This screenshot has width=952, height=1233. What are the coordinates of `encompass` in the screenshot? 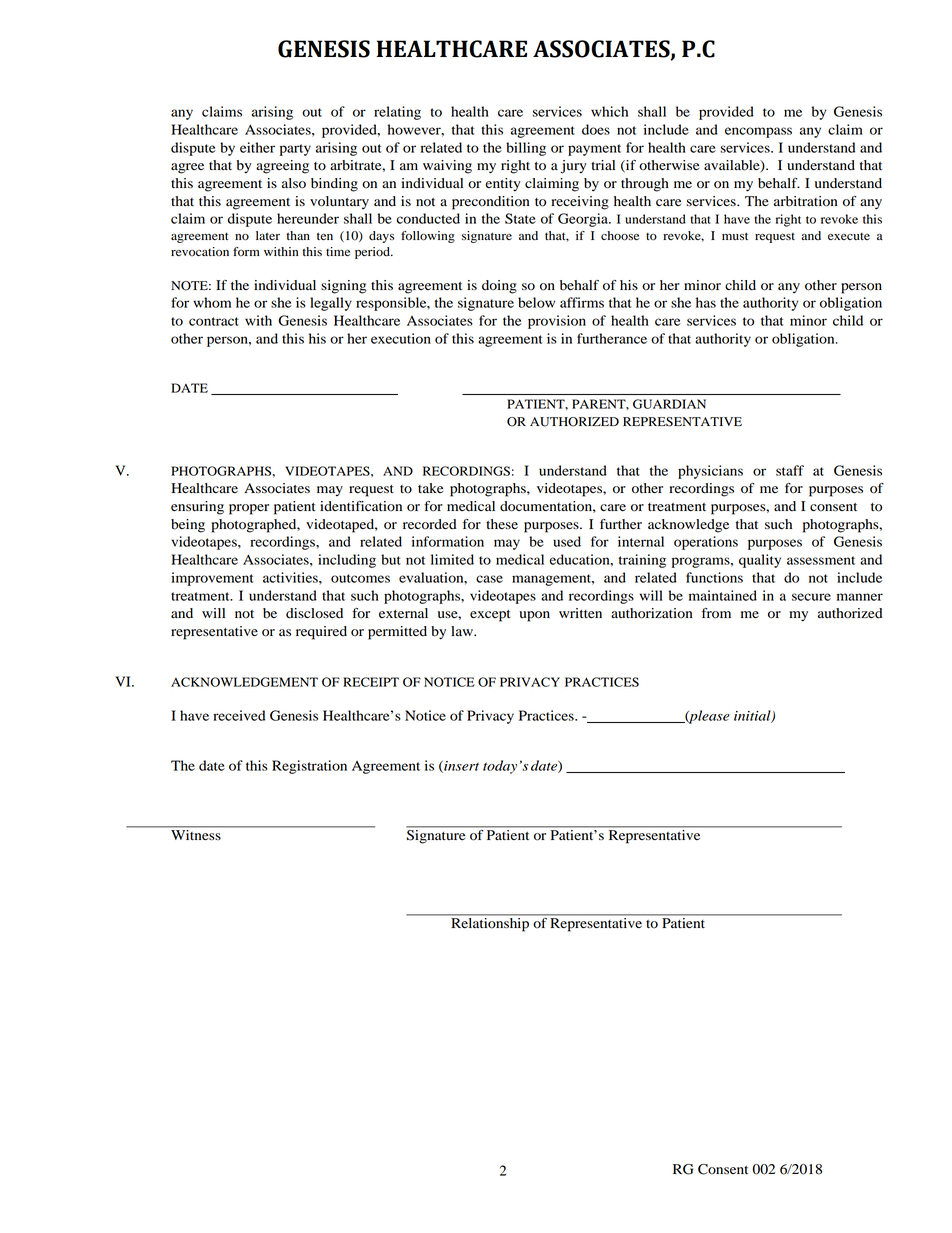 It's located at (758, 132).
